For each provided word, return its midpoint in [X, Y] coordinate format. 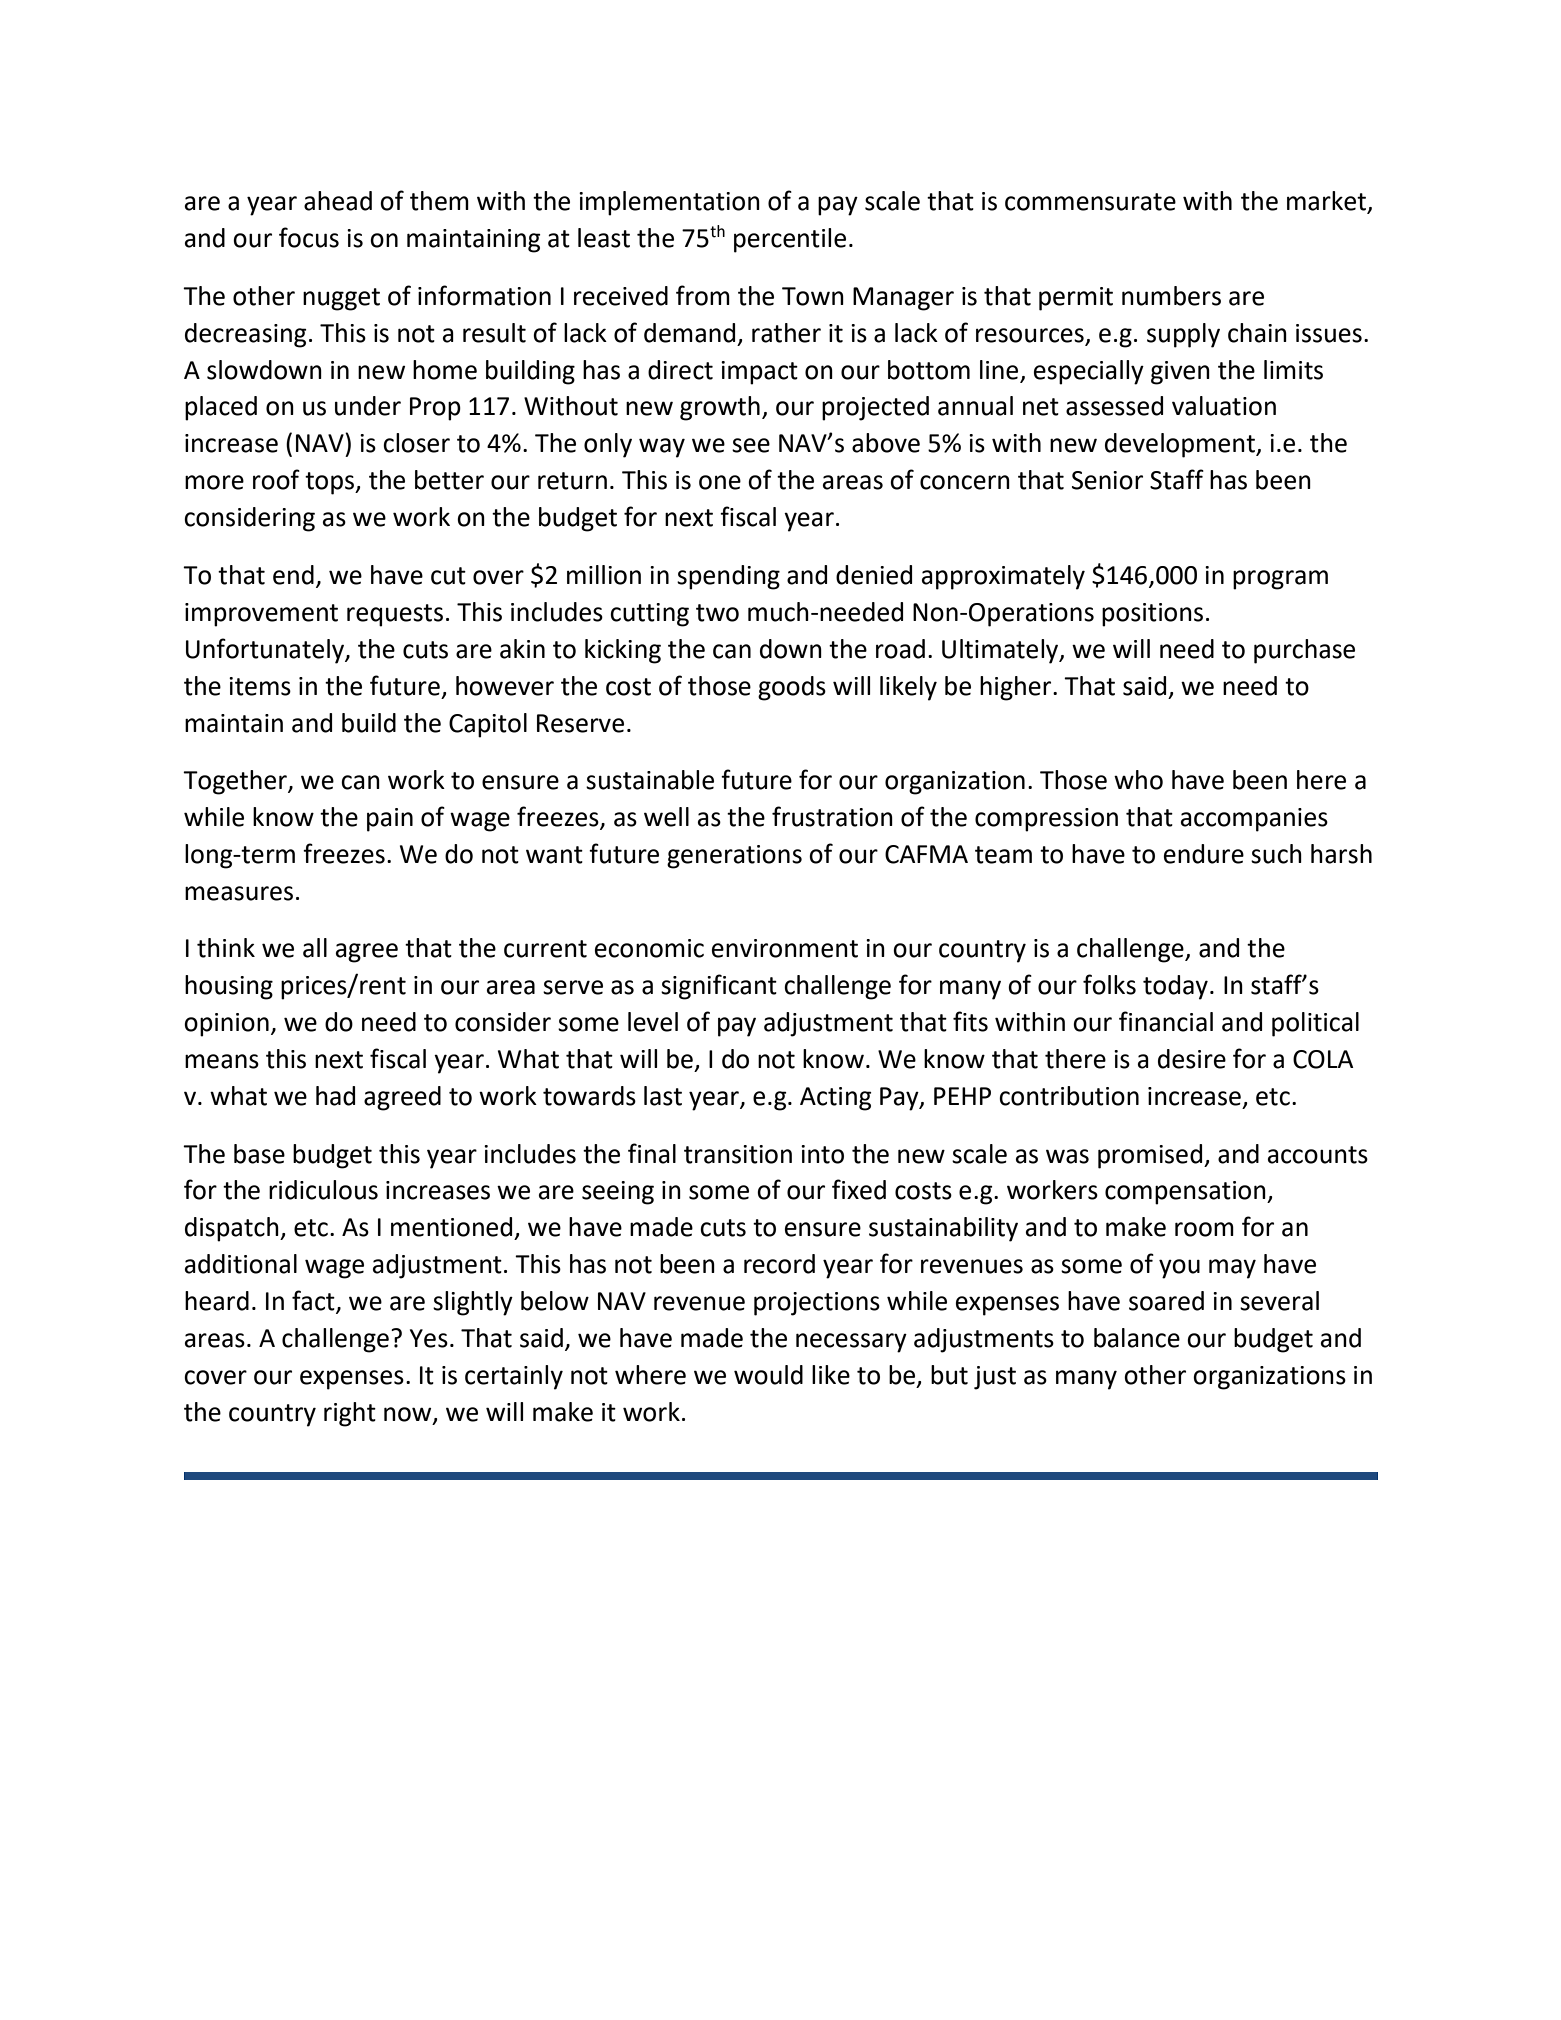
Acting [836, 1099]
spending [728, 577]
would [768, 1375]
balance [1137, 1338]
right [350, 1414]
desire [1192, 1059]
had [335, 1096]
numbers [1171, 296]
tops [331, 483]
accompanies [1254, 820]
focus [309, 237]
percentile [790, 240]
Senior [1107, 480]
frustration [832, 816]
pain [390, 820]
